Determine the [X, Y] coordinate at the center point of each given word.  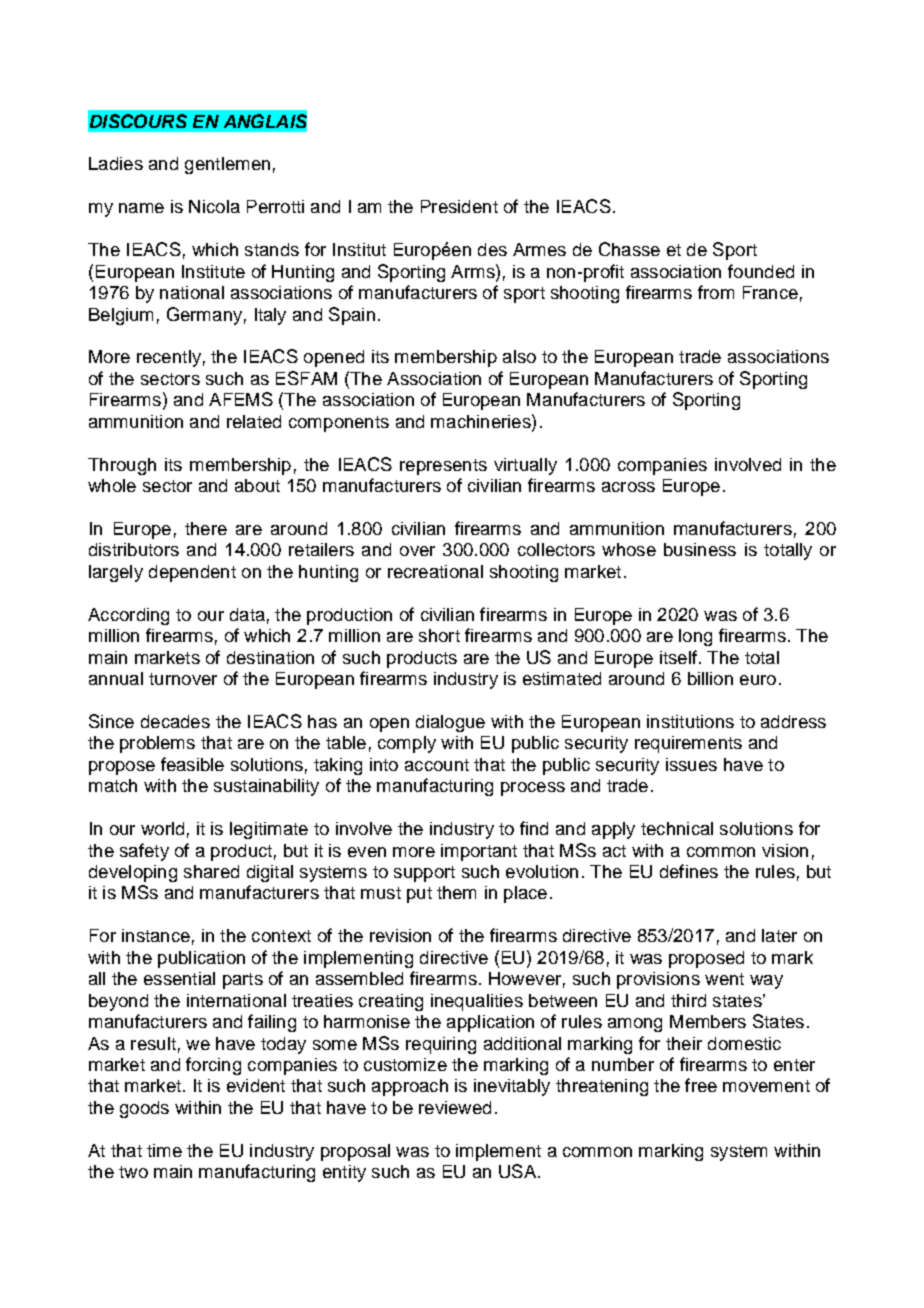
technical [677, 828]
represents [443, 467]
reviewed [455, 1107]
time [164, 1150]
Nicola [214, 206]
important [479, 852]
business [700, 549]
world [162, 828]
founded [761, 271]
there [206, 528]
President [459, 206]
